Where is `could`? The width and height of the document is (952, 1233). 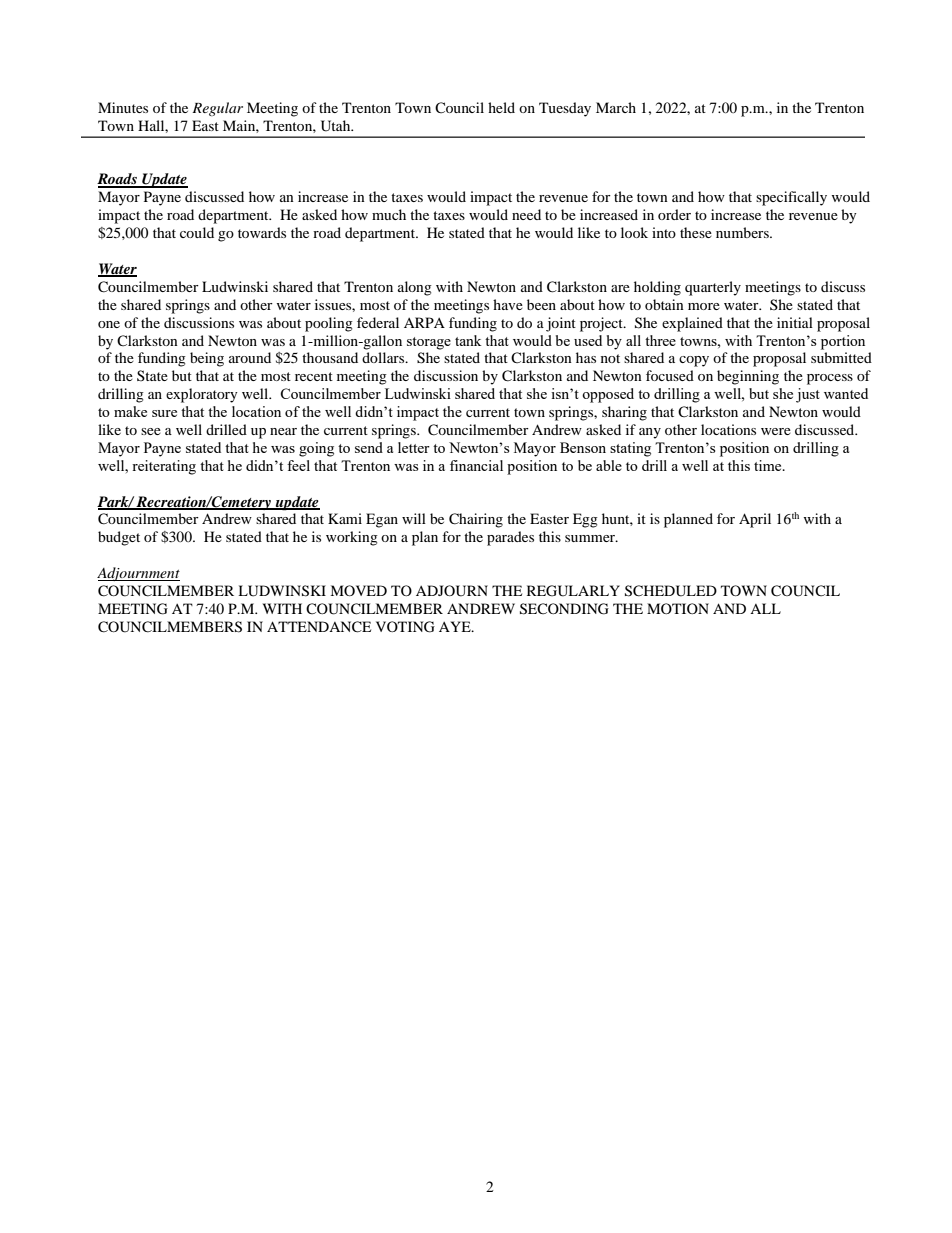 could is located at coordinates (197, 232).
